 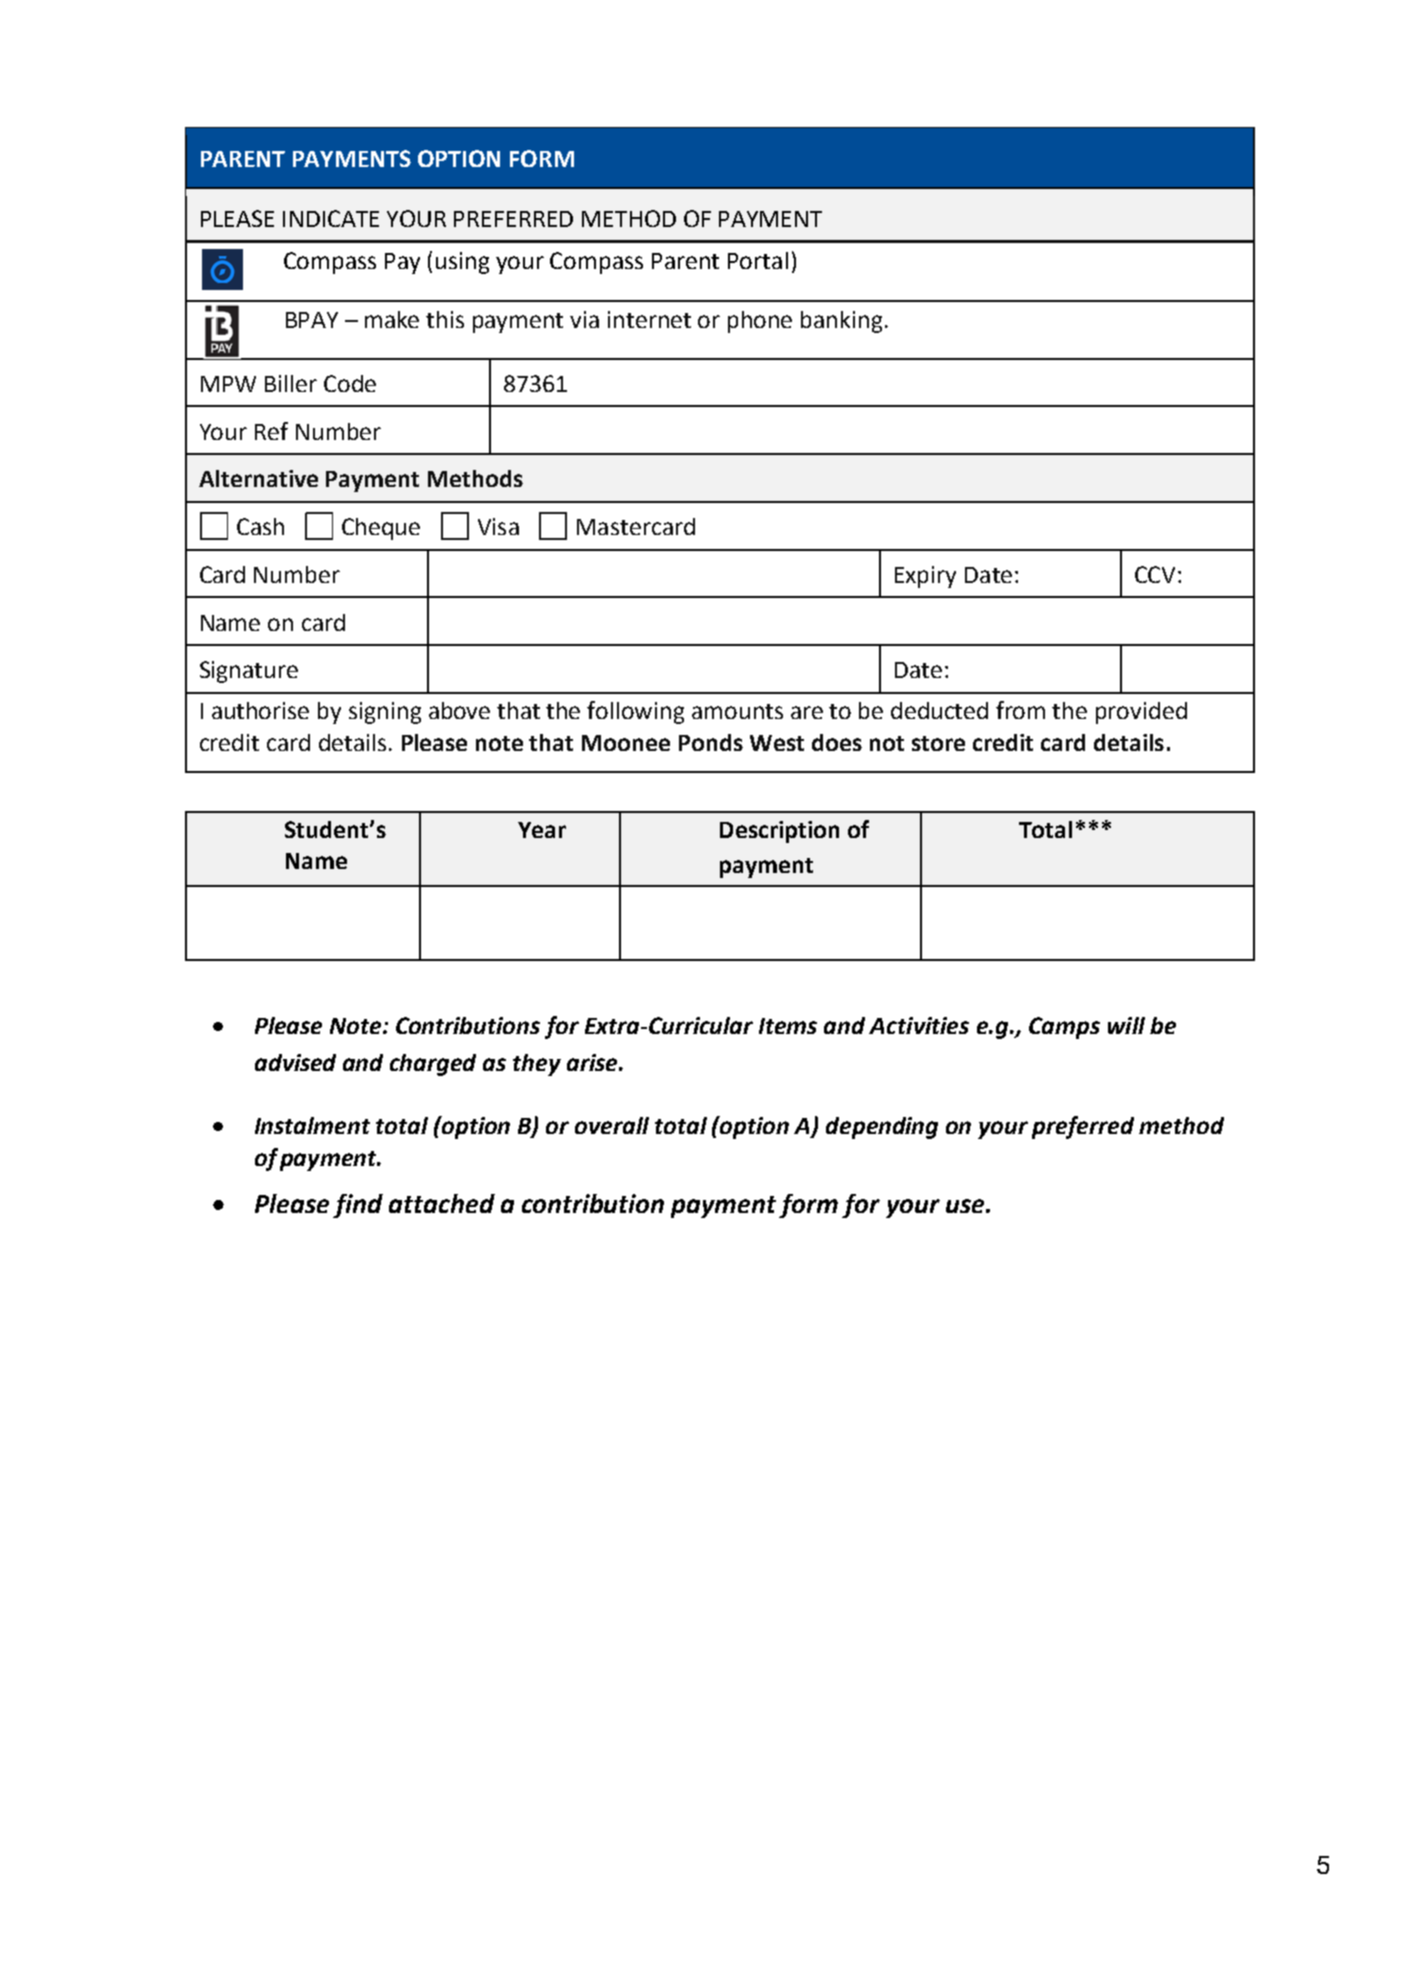 I want to click on INDICATE, so click(x=331, y=218).
